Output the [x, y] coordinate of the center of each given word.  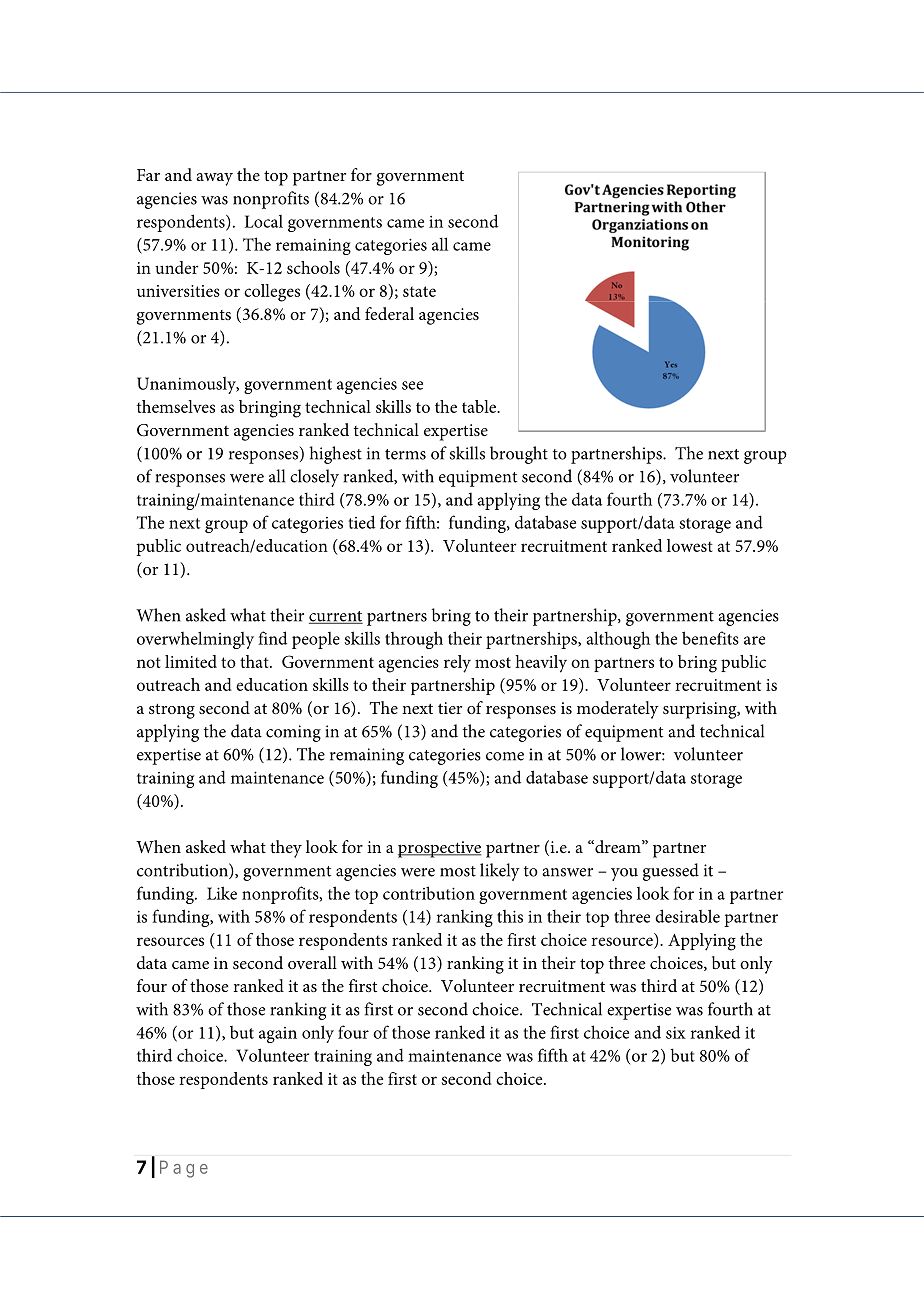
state [419, 291]
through [414, 640]
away [214, 179]
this [510, 916]
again [278, 1035]
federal [389, 313]
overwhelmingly [195, 640]
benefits [710, 638]
